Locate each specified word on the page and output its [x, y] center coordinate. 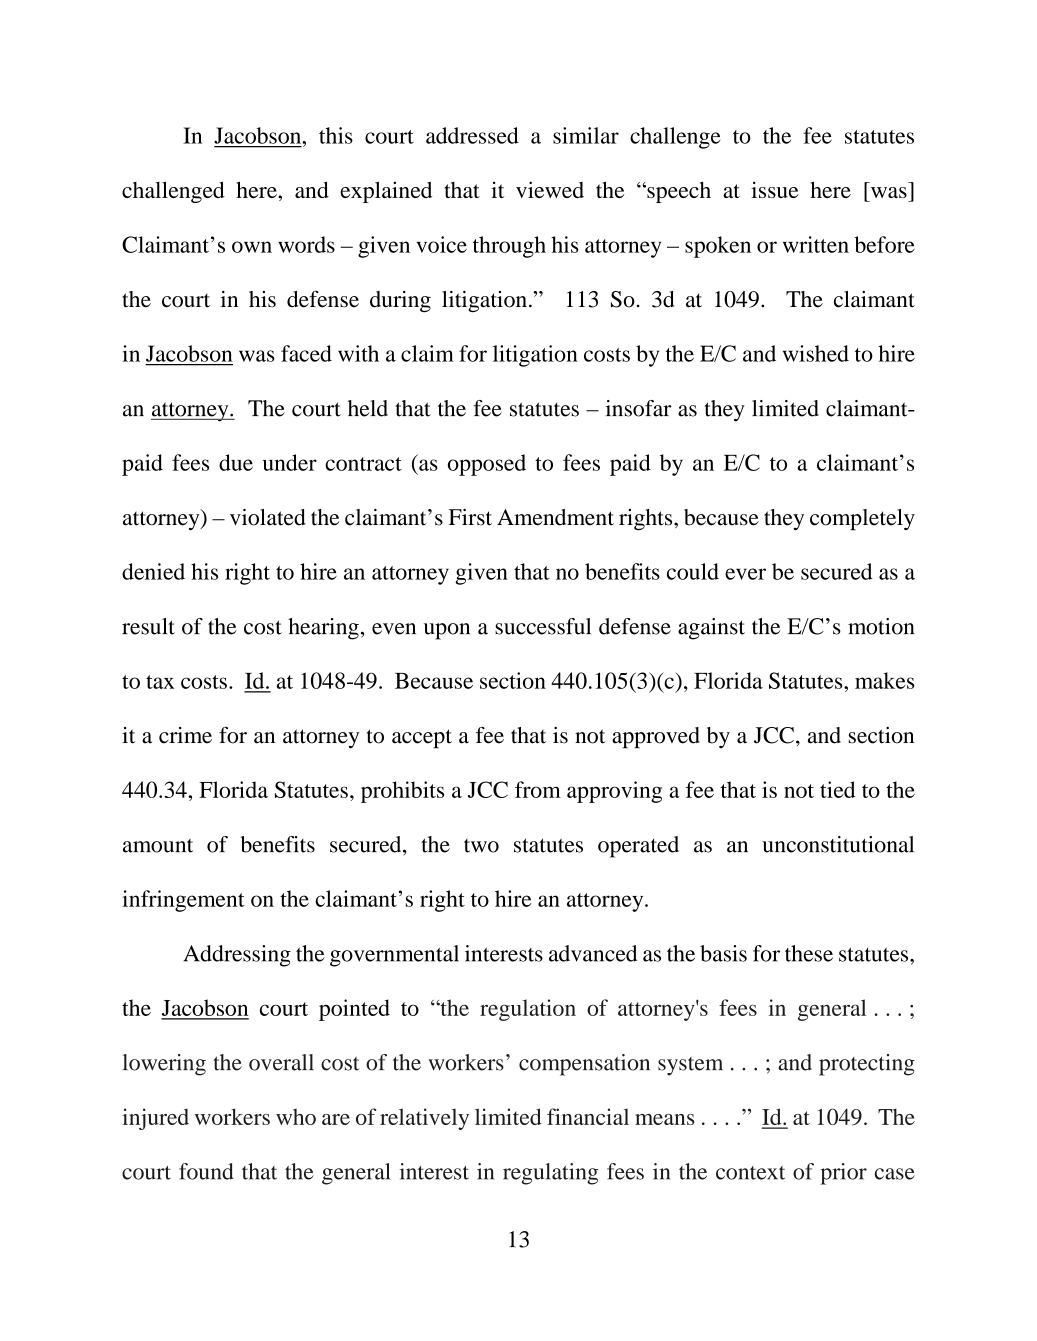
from [538, 789]
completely [862, 520]
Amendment [555, 517]
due [236, 462]
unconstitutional [838, 844]
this [336, 135]
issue [775, 189]
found [206, 1171]
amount [158, 846]
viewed [550, 189]
